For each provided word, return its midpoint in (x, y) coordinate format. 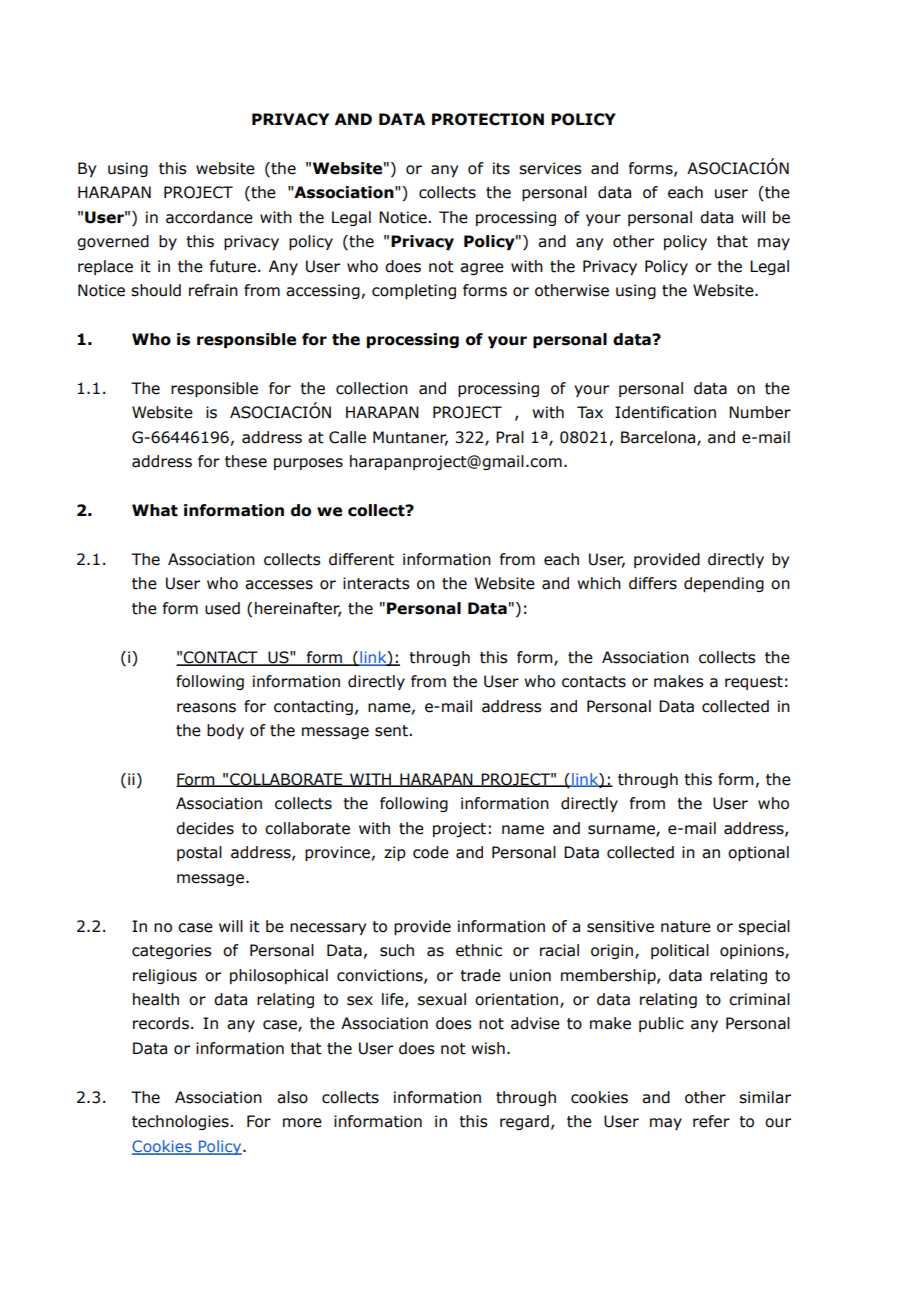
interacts (376, 583)
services (550, 168)
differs (653, 583)
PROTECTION (488, 119)
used (222, 608)
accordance (209, 217)
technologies (181, 1122)
